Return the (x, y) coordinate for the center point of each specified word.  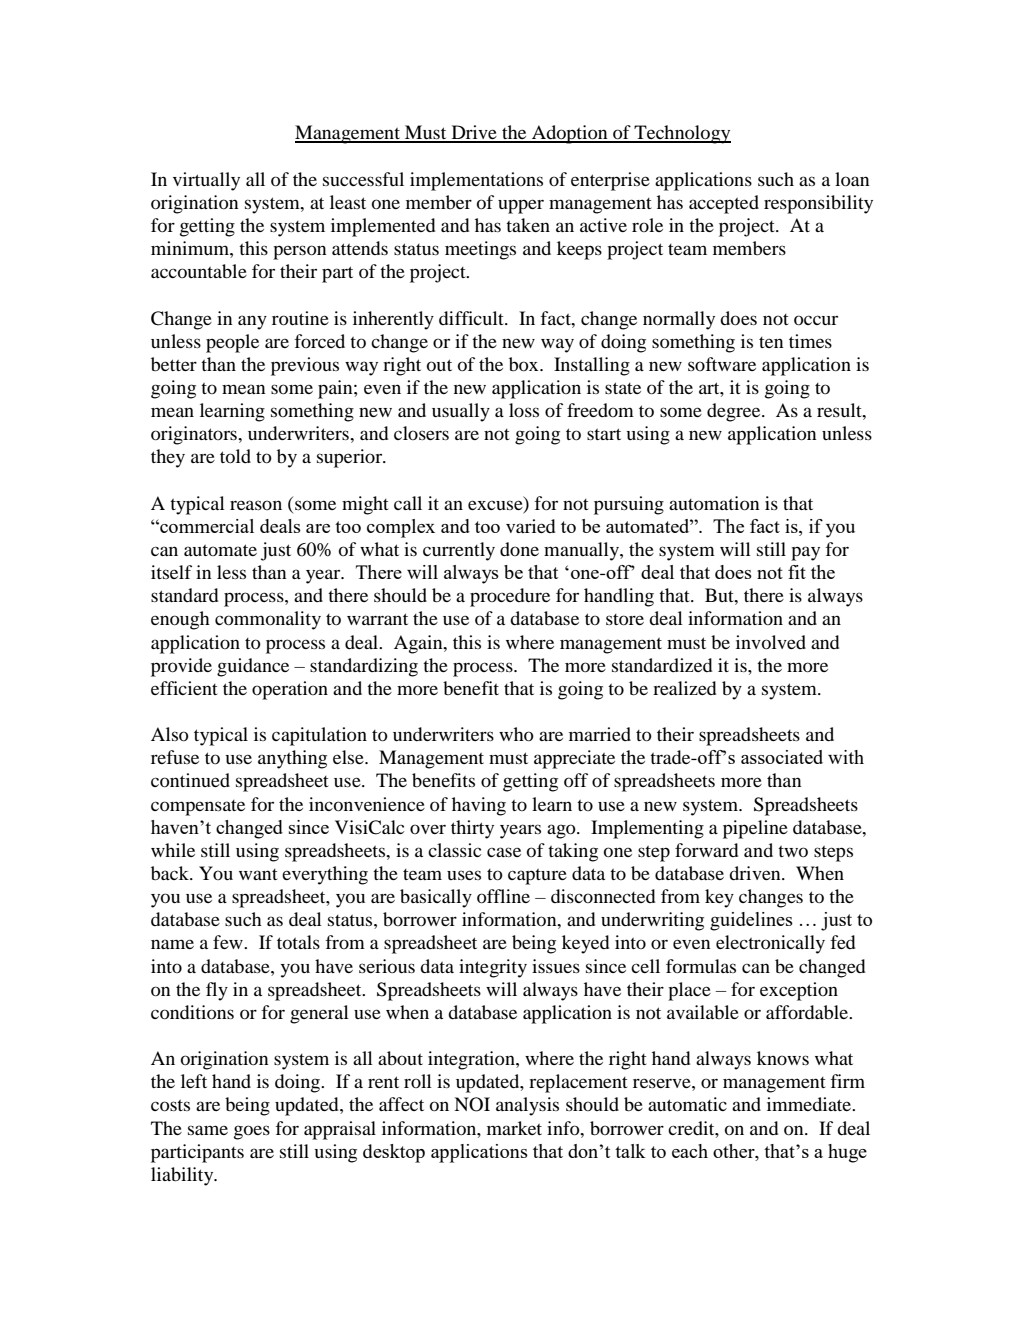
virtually (206, 181)
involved (771, 642)
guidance (253, 667)
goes (252, 1132)
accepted (724, 204)
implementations (476, 181)
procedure (510, 597)
